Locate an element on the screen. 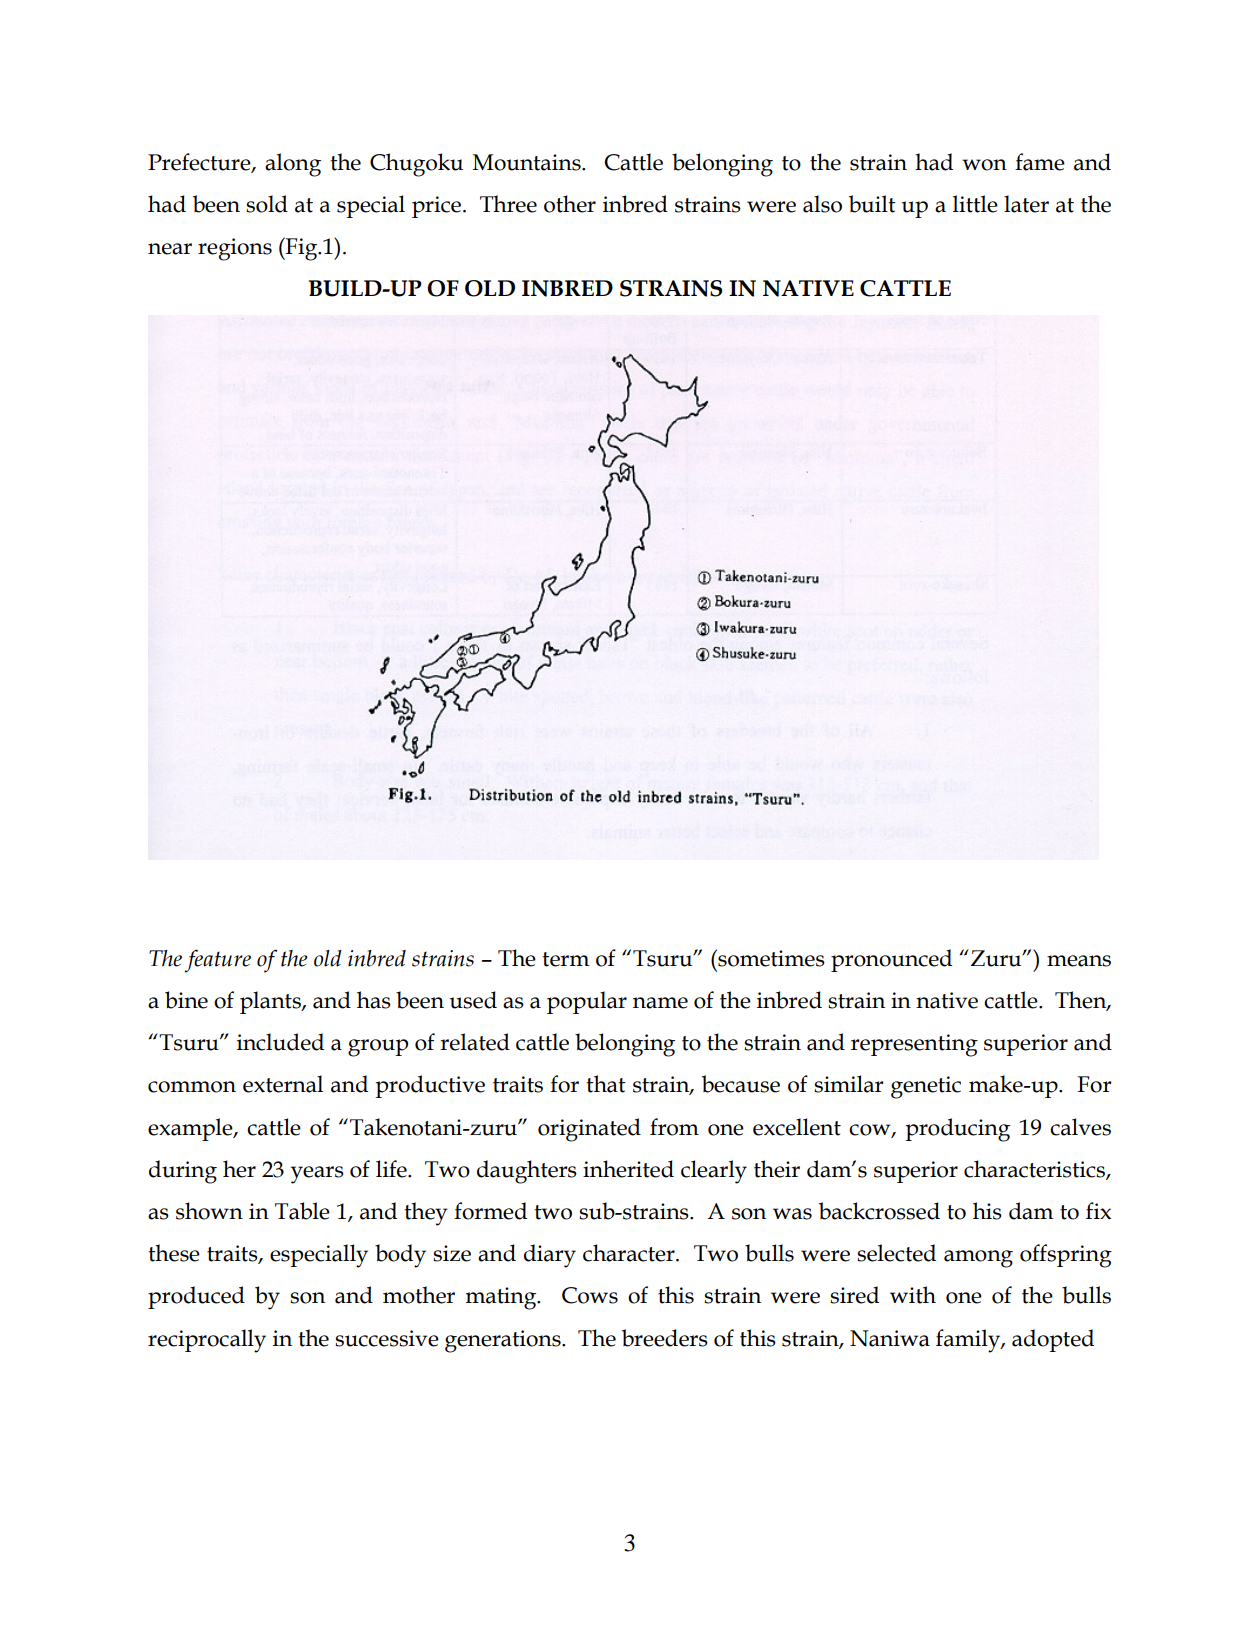 The width and height of the screenshot is (1260, 1631). term is located at coordinates (566, 959).
